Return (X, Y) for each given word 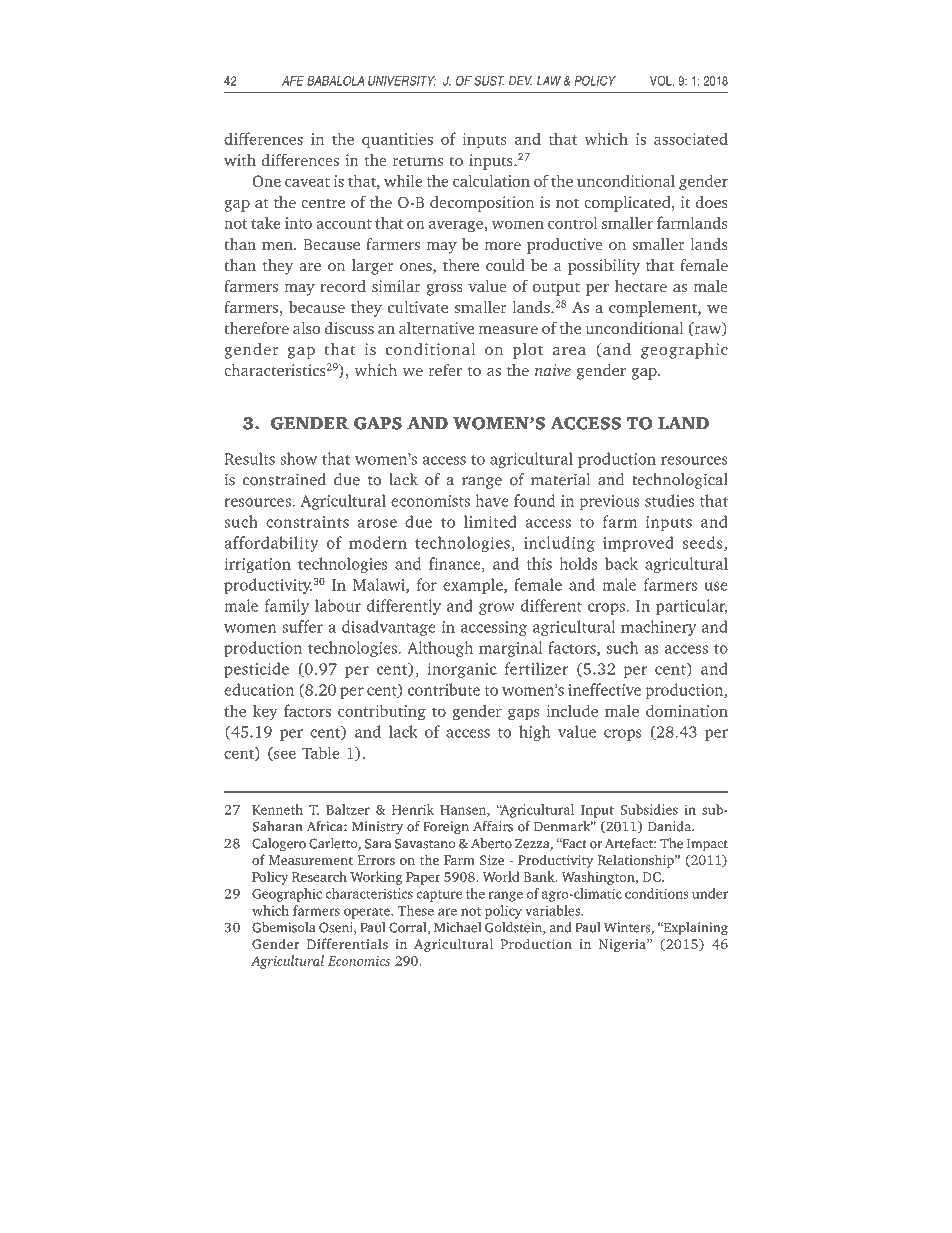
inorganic (462, 670)
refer (445, 370)
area (569, 351)
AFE (293, 81)
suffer (302, 626)
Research (319, 876)
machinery (658, 628)
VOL (662, 80)
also (306, 328)
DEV (520, 80)
